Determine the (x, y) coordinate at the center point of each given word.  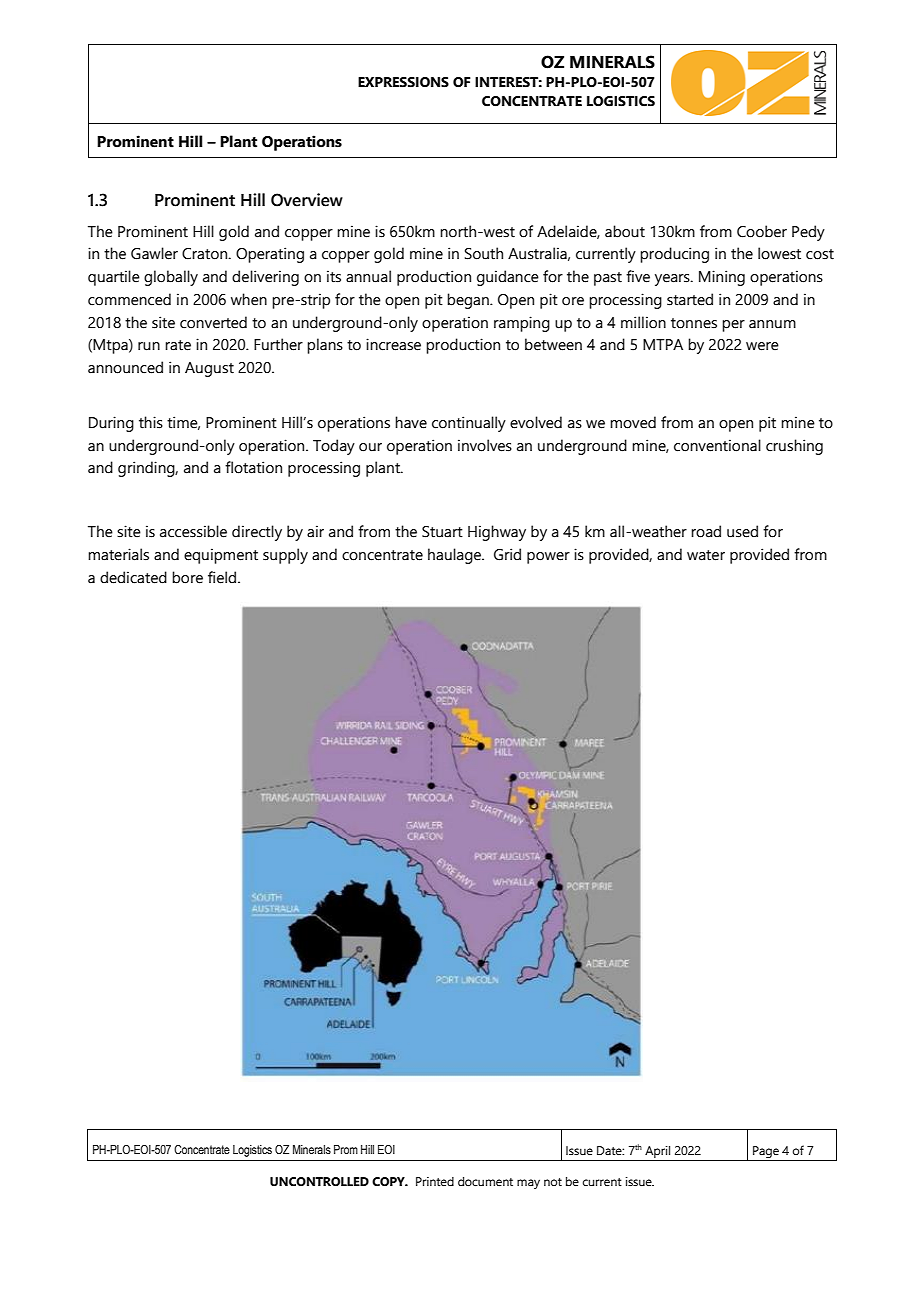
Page (766, 1153)
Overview (307, 200)
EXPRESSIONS (403, 82)
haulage (456, 556)
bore (187, 577)
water (706, 555)
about (625, 231)
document (485, 1181)
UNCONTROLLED (319, 1182)
